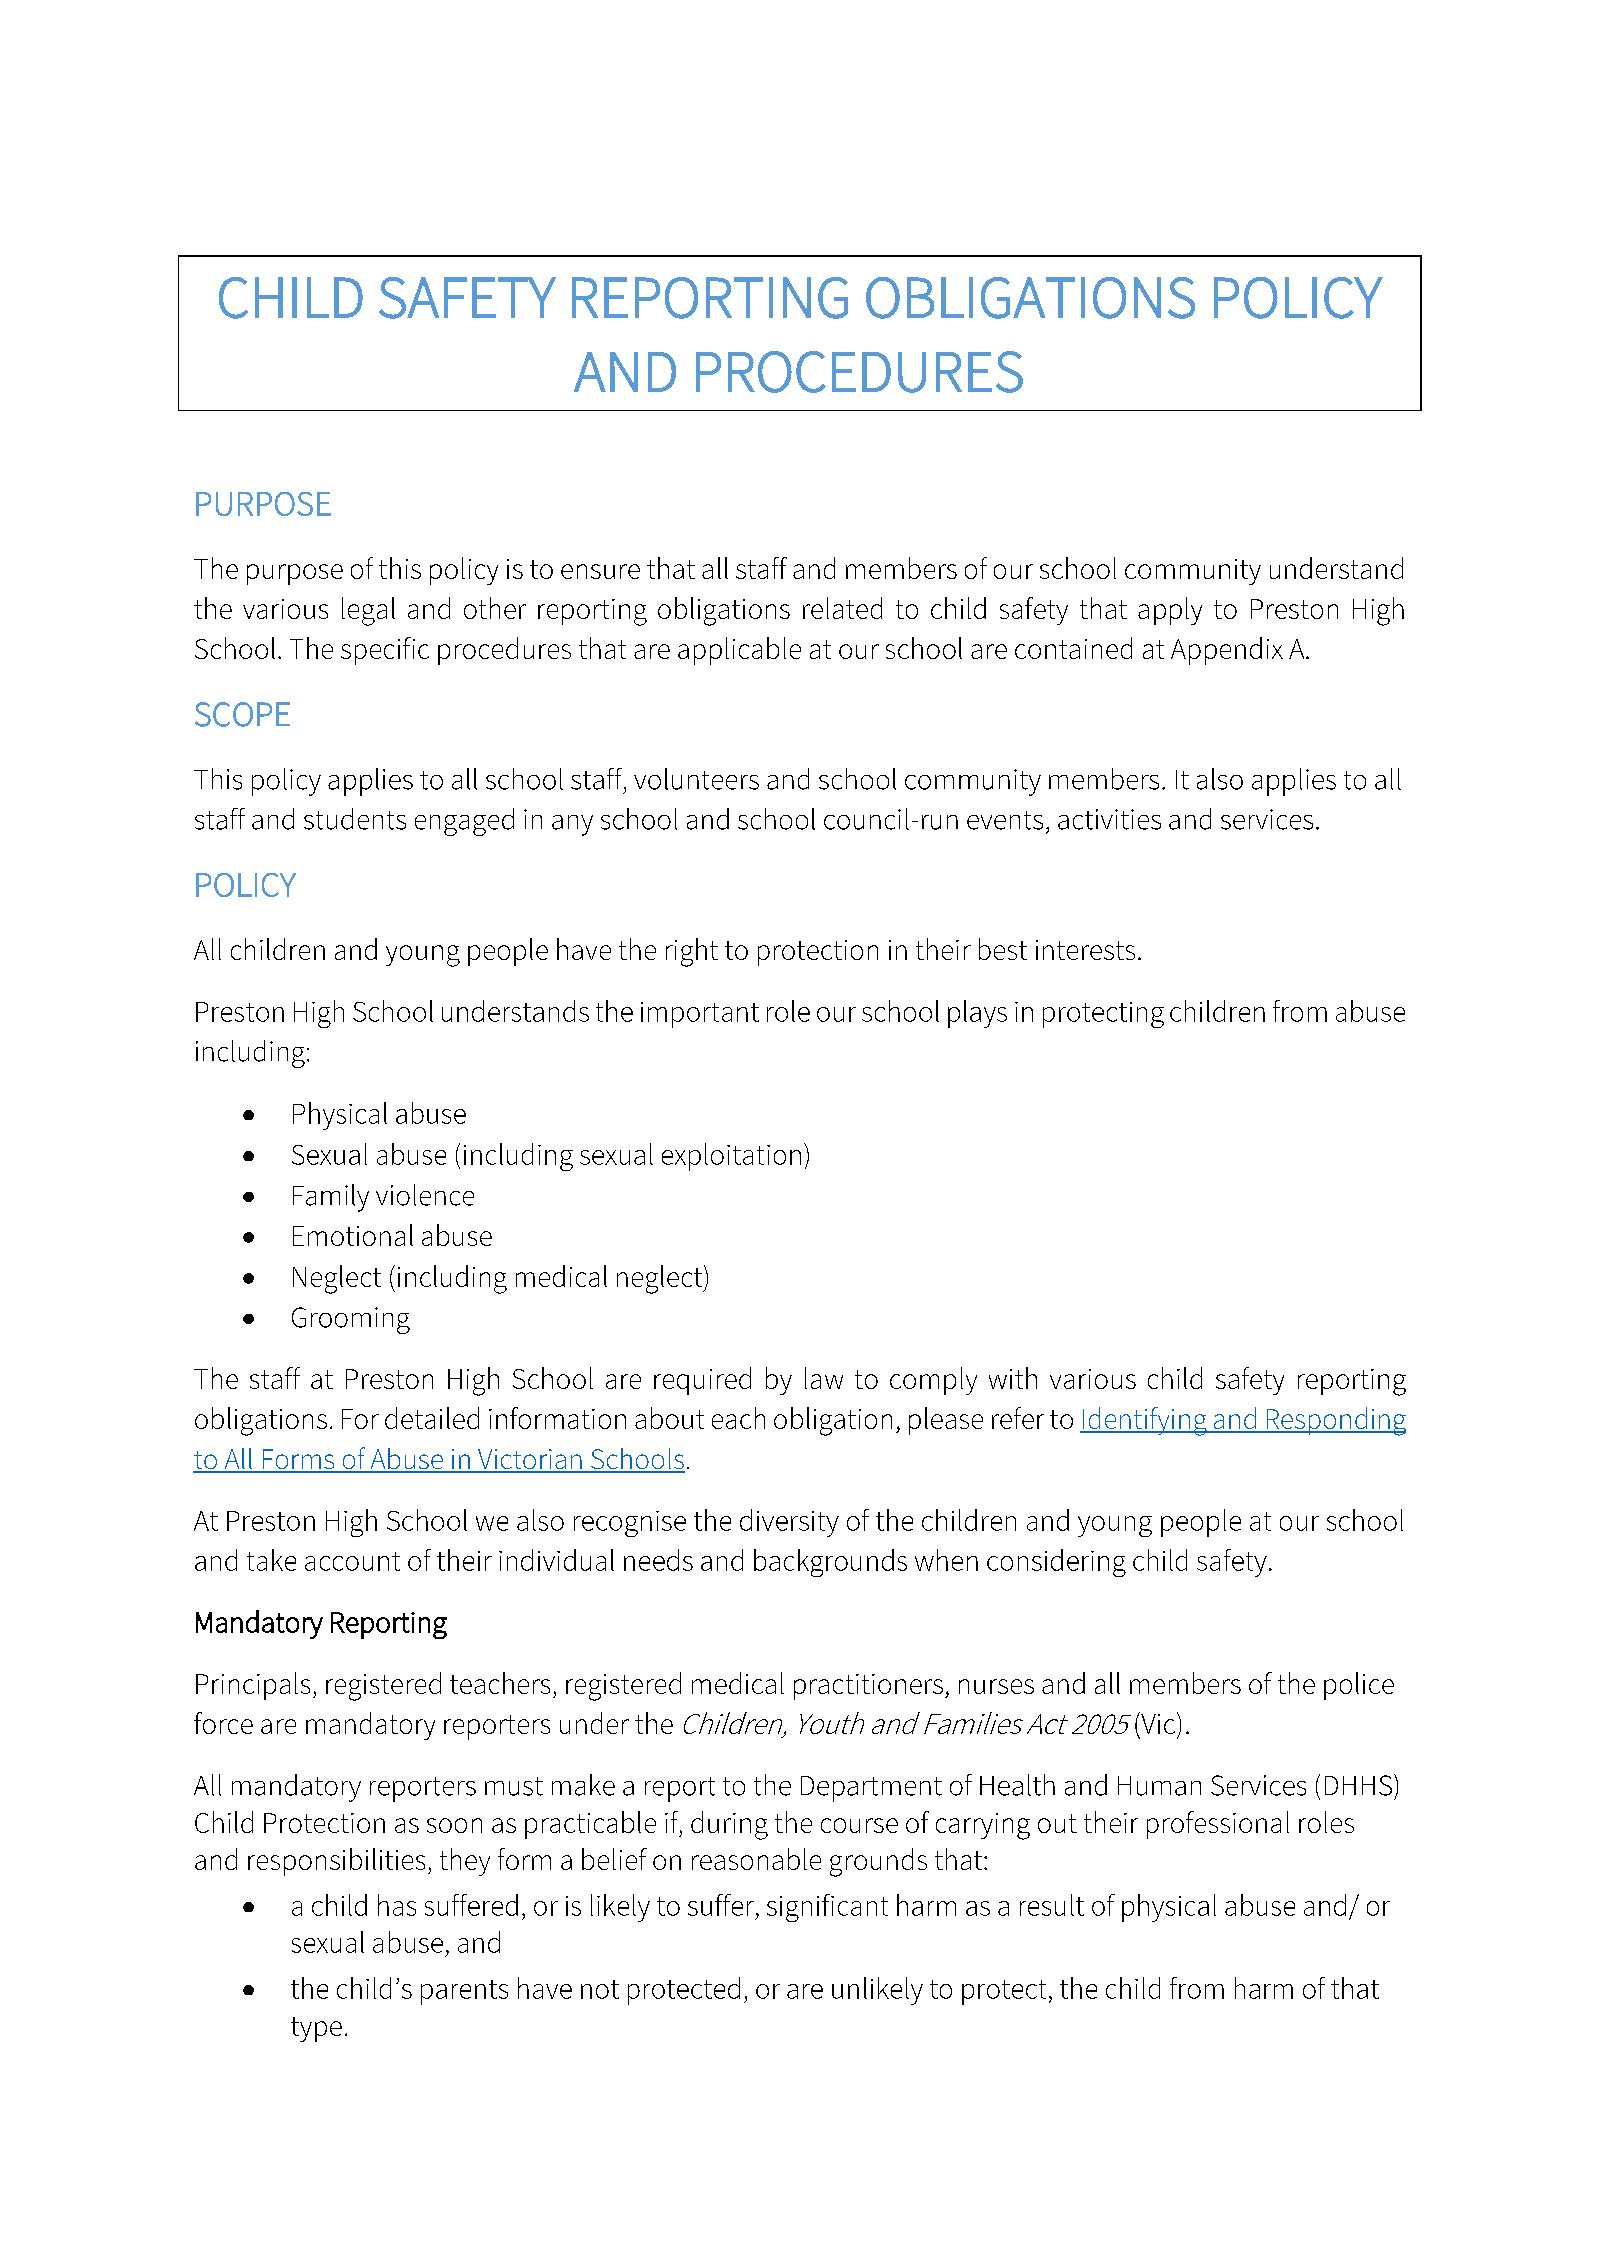  What do you see at coordinates (977, 1014) in the screenshot?
I see `plays` at bounding box center [977, 1014].
